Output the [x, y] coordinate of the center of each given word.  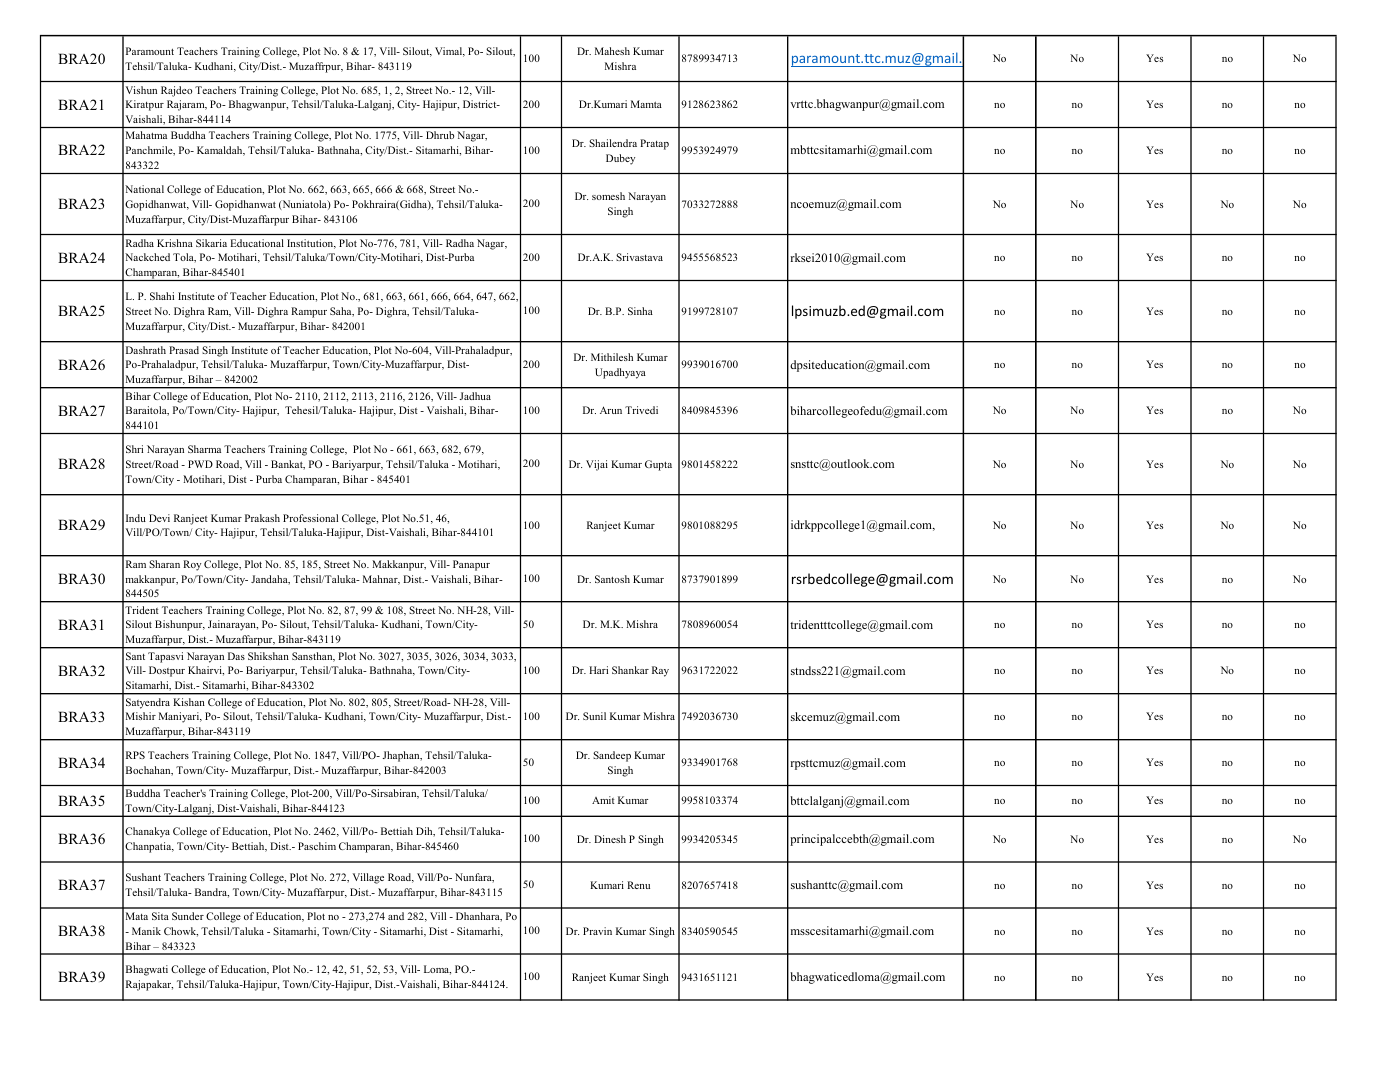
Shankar [630, 670]
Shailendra [613, 143]
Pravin [597, 931]
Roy [192, 565]
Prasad [184, 350]
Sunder [188, 916]
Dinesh [610, 839]
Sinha [640, 311]
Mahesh [612, 51]
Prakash [262, 518]
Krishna [175, 243]
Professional [310, 518]
